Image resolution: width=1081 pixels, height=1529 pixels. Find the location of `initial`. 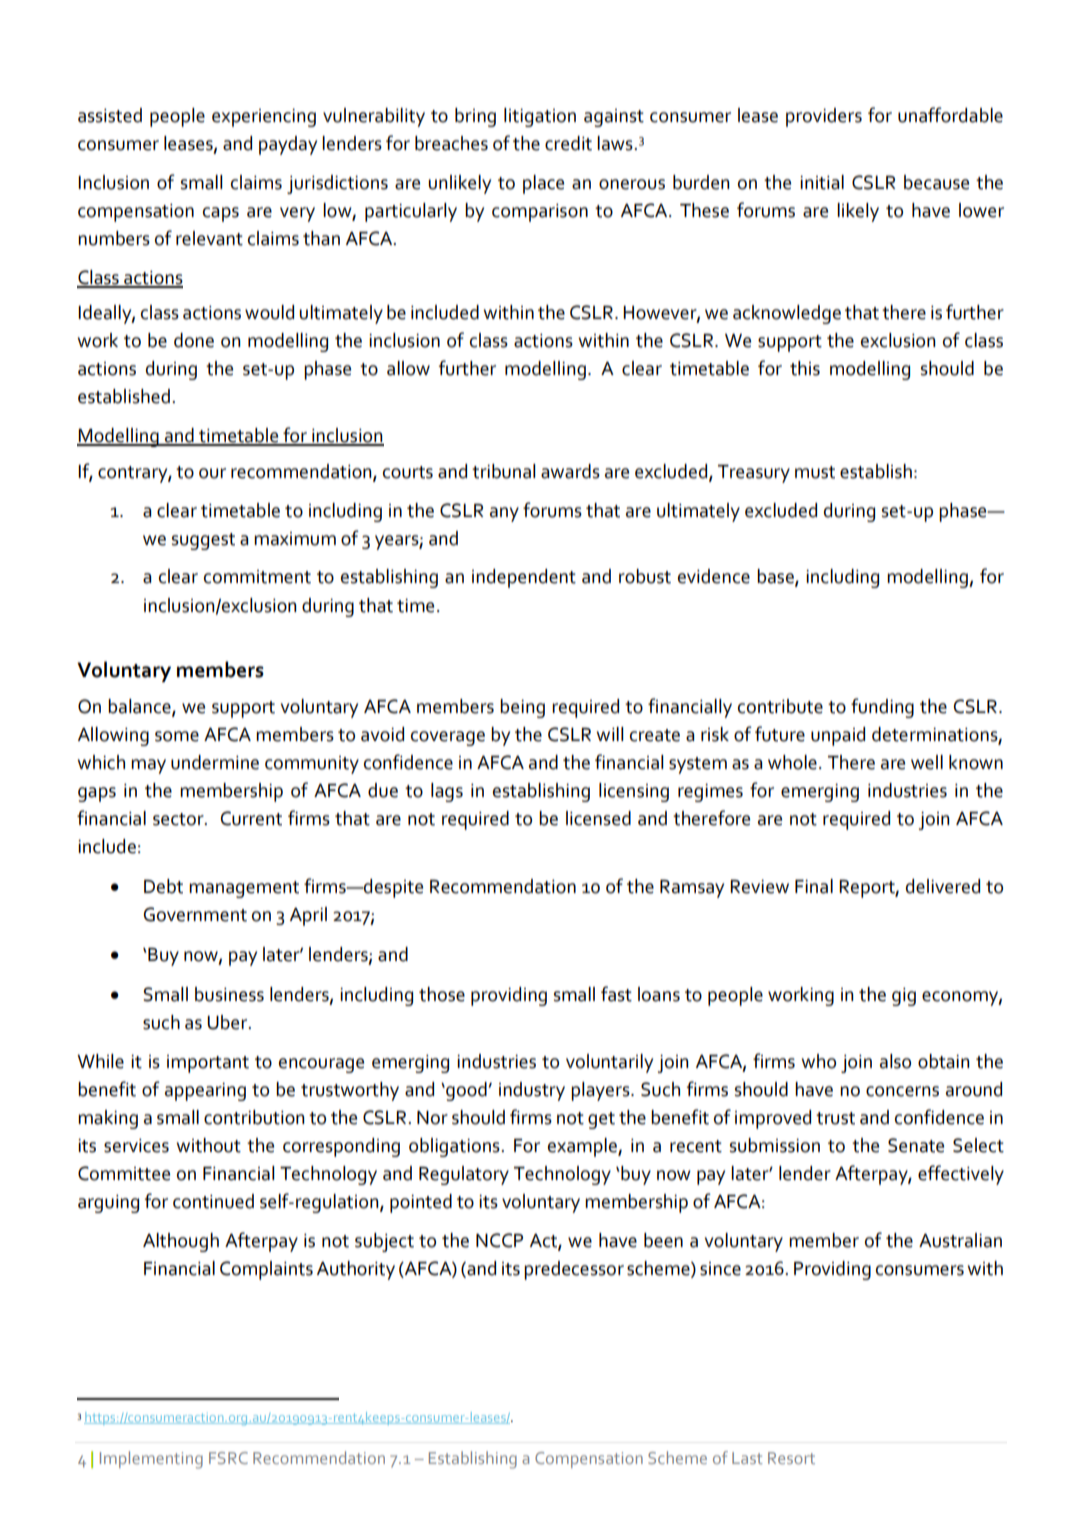

initial is located at coordinates (822, 182).
